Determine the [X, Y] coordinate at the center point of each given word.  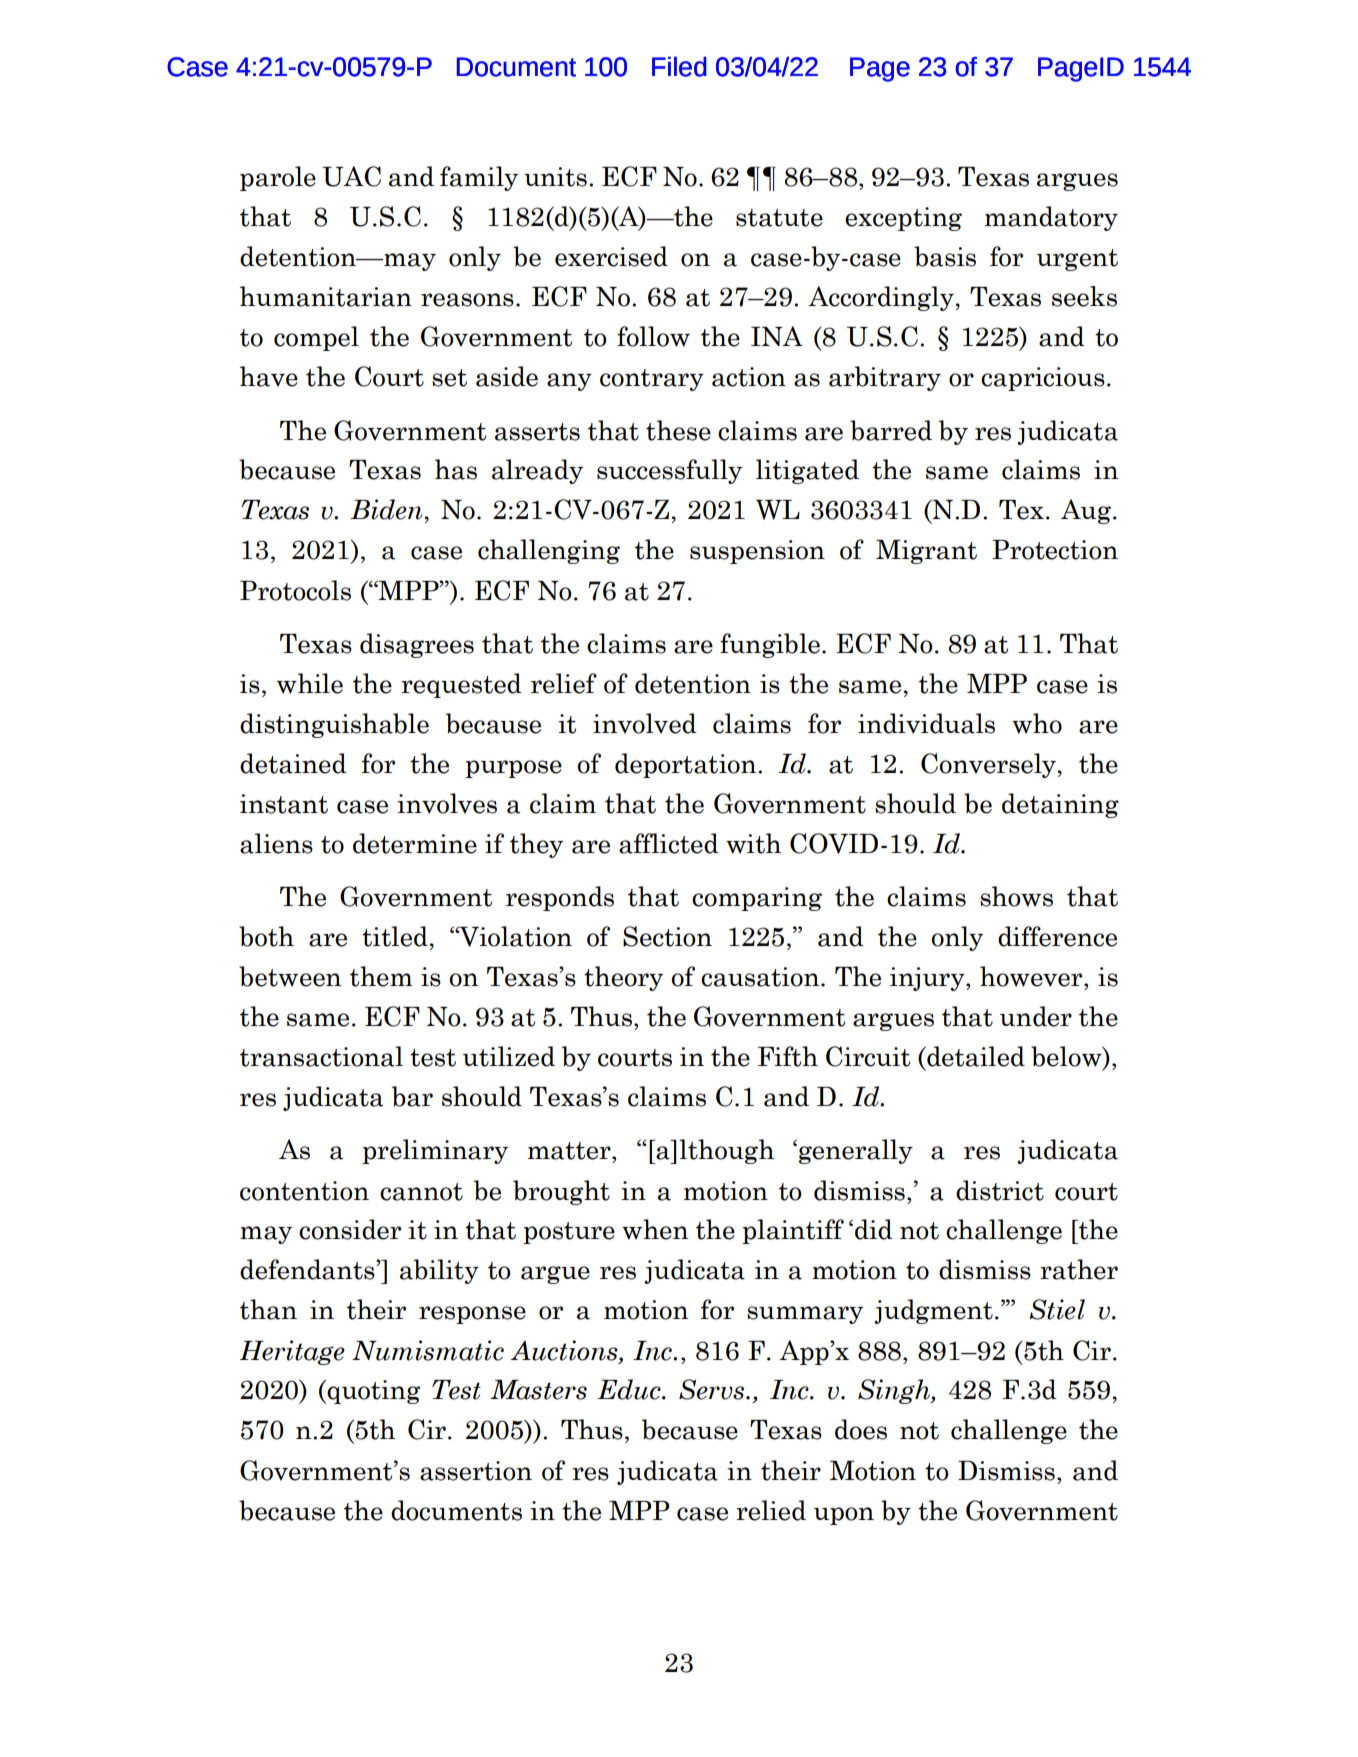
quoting [372, 1391]
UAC [351, 176]
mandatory [1051, 218]
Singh [895, 1391]
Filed [679, 66]
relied [771, 1510]
